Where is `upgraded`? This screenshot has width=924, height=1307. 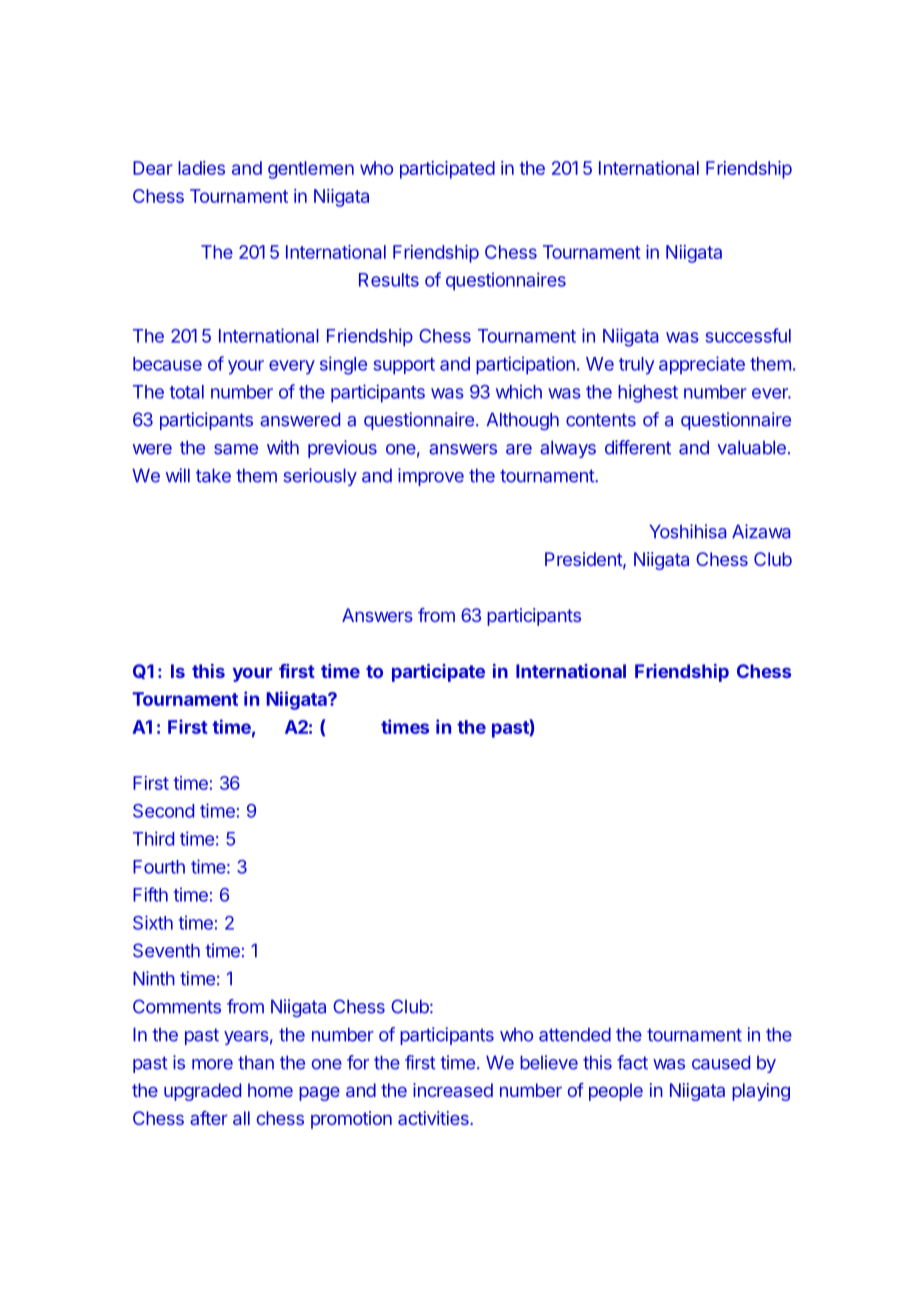 upgraded is located at coordinates (202, 1092).
